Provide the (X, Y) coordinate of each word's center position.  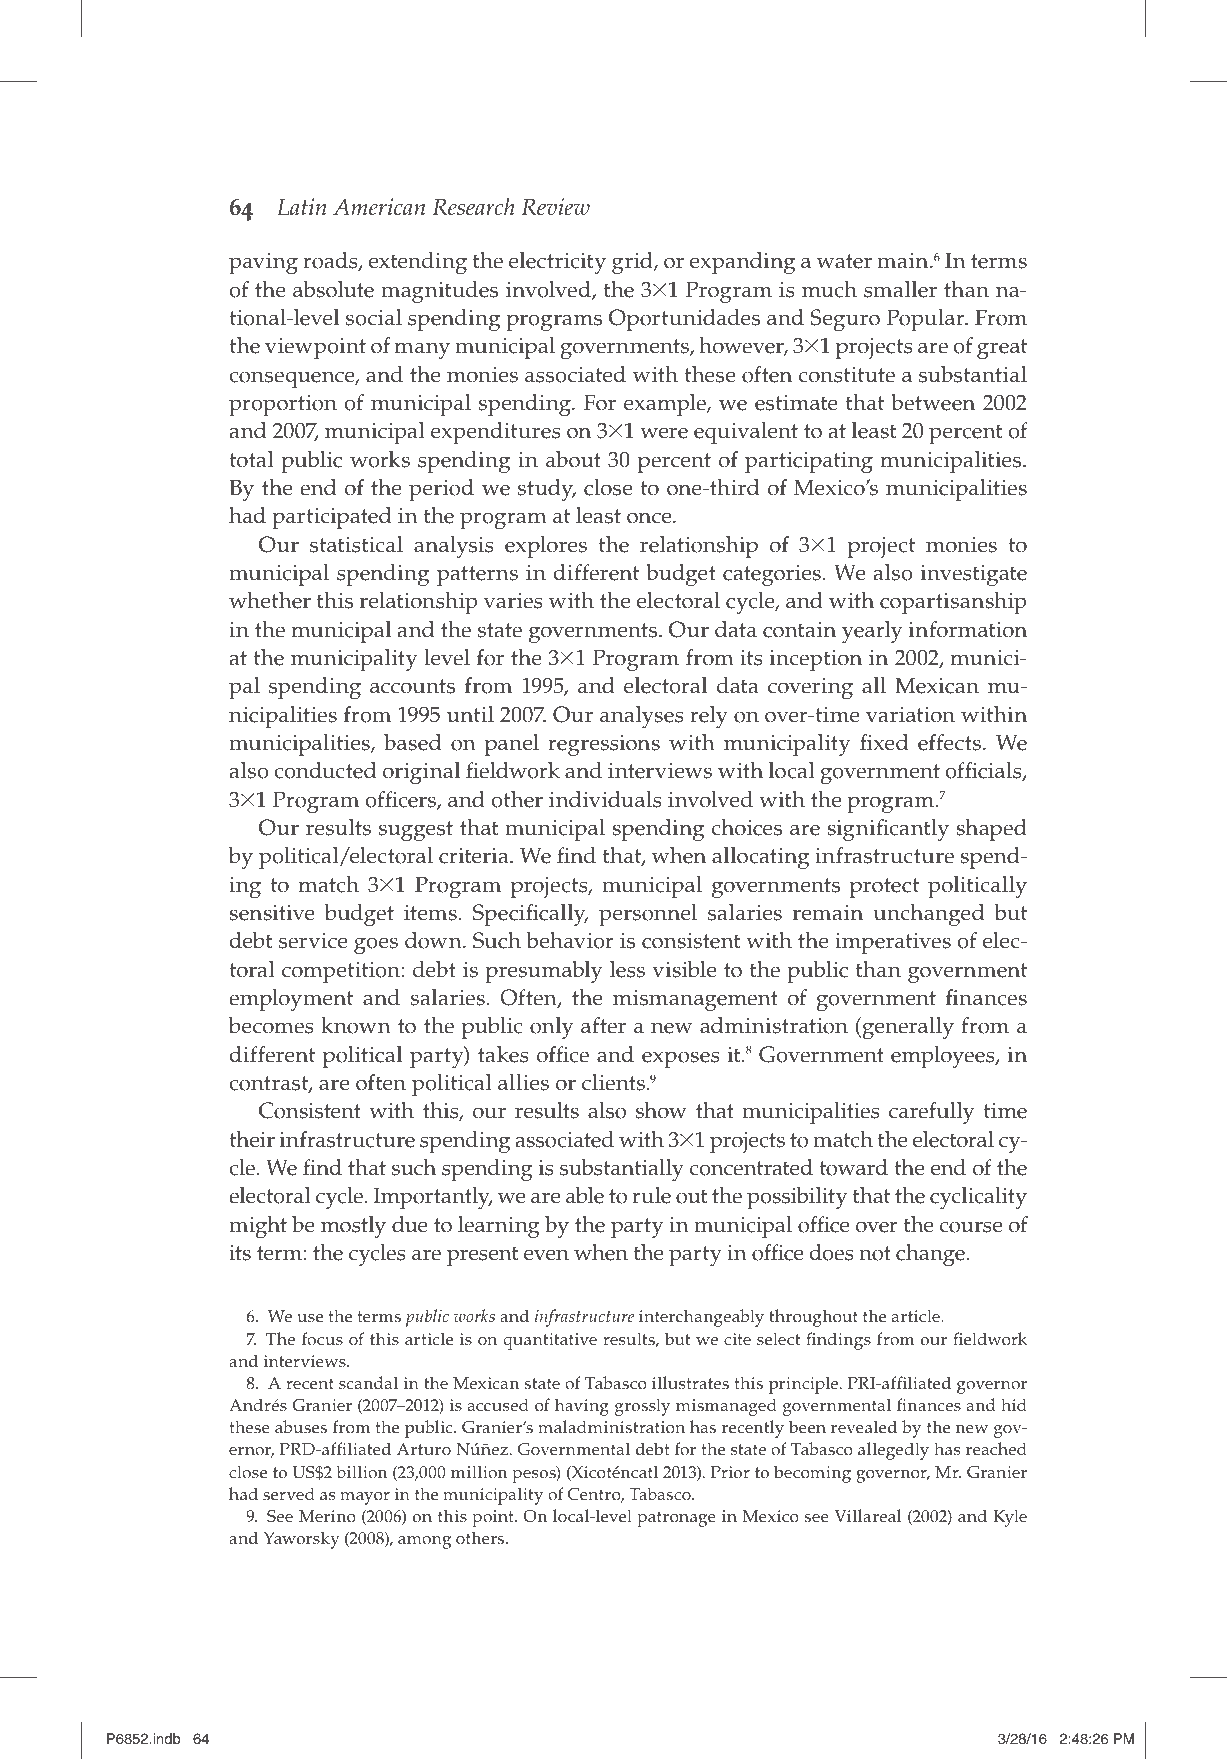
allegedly (893, 1451)
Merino (327, 1516)
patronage (676, 1519)
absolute (333, 289)
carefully (932, 1113)
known (356, 1025)
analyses (642, 717)
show (661, 1110)
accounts (412, 686)
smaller (900, 289)
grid (633, 263)
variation (910, 715)
